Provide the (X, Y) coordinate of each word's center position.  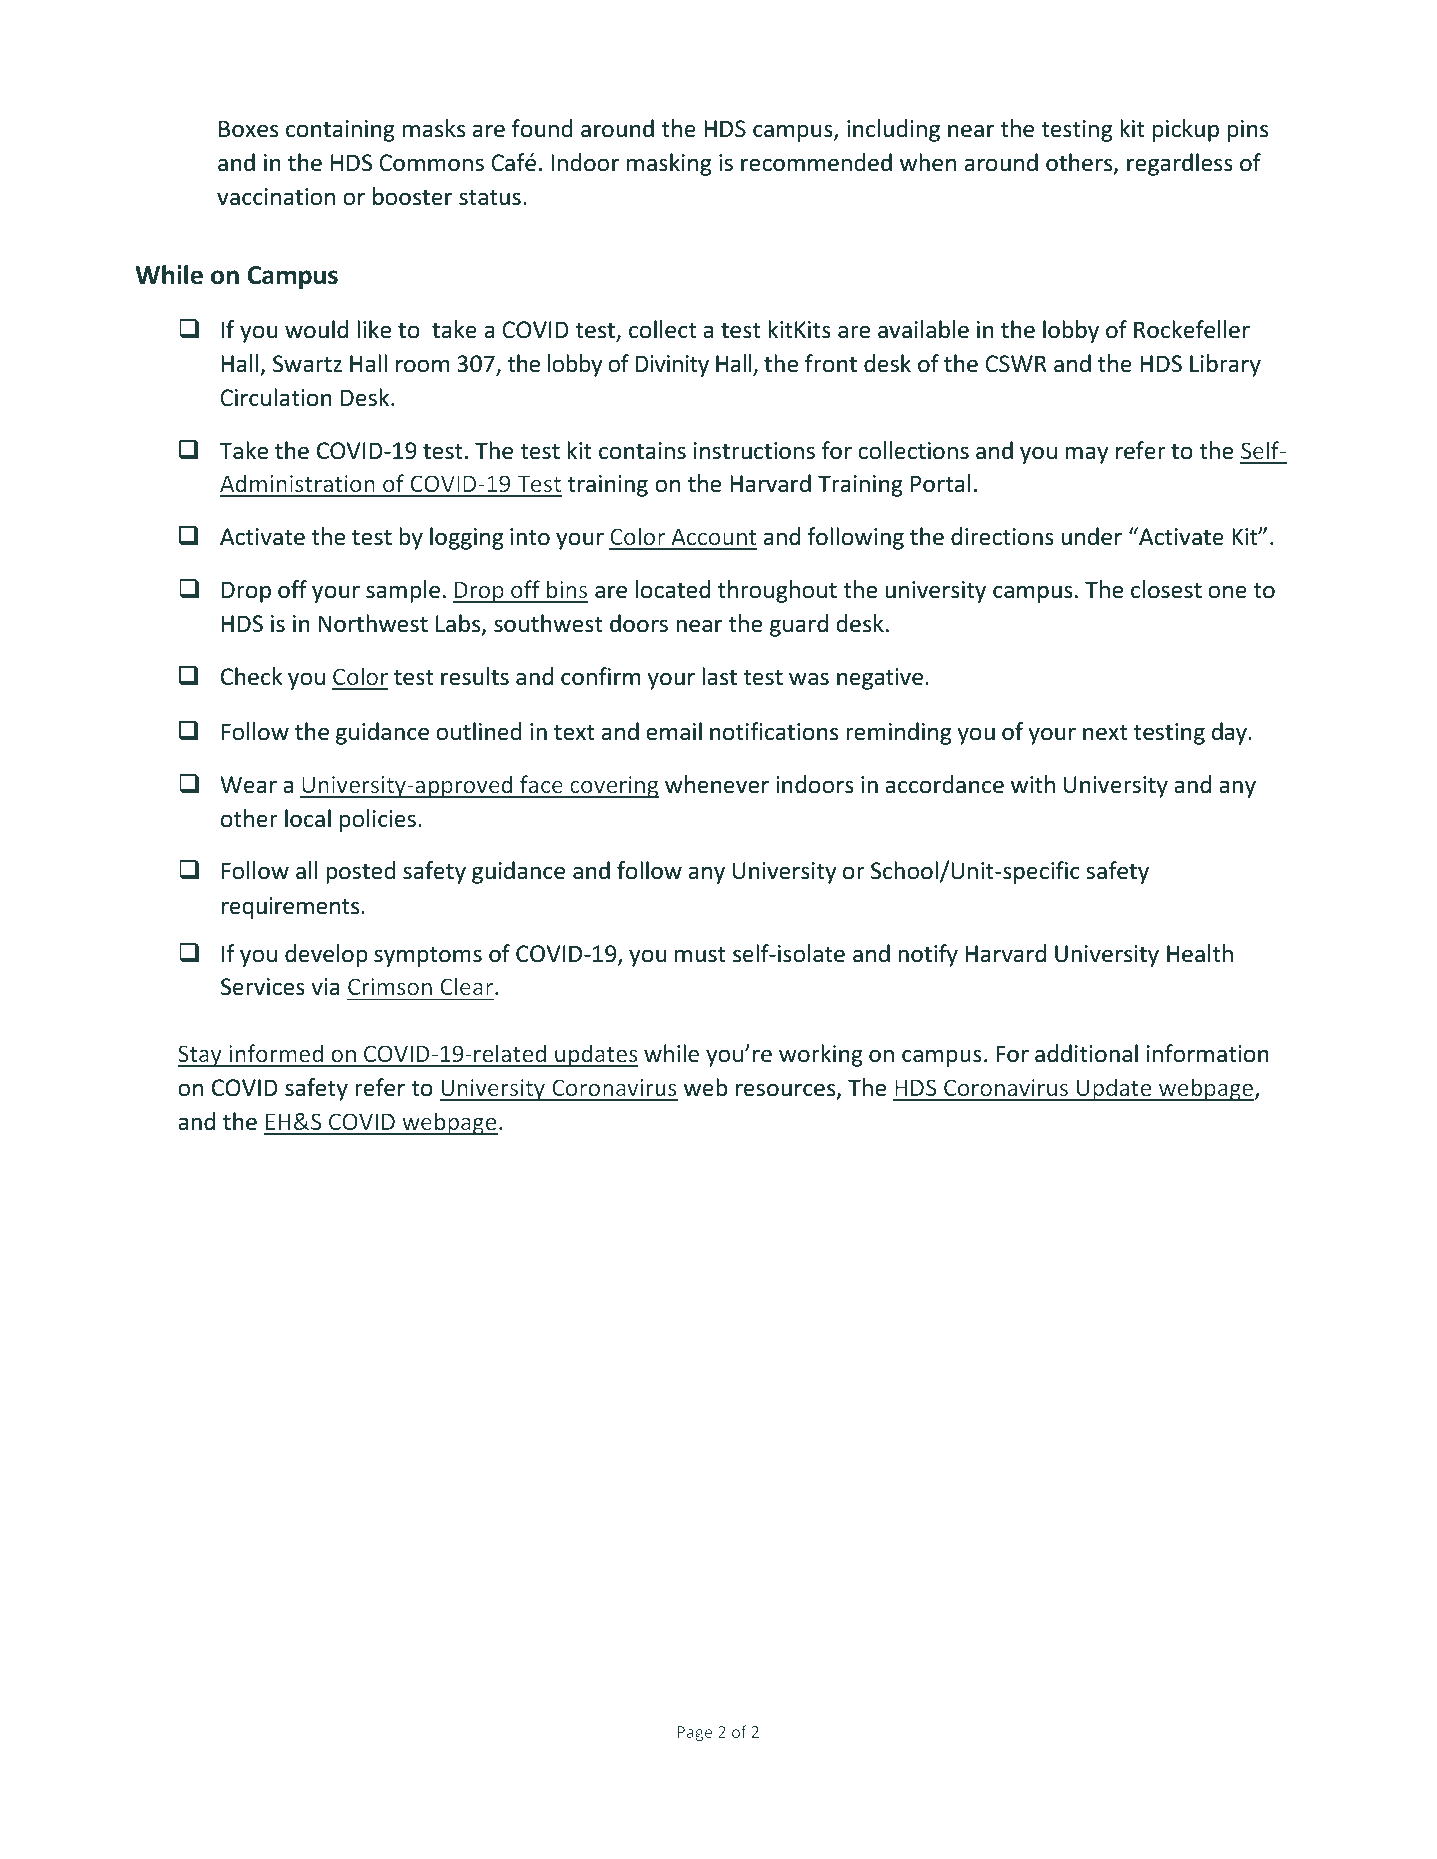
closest (1166, 589)
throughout (777, 591)
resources (787, 1091)
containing (340, 131)
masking (669, 164)
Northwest (373, 623)
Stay (201, 1056)
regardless (1180, 164)
